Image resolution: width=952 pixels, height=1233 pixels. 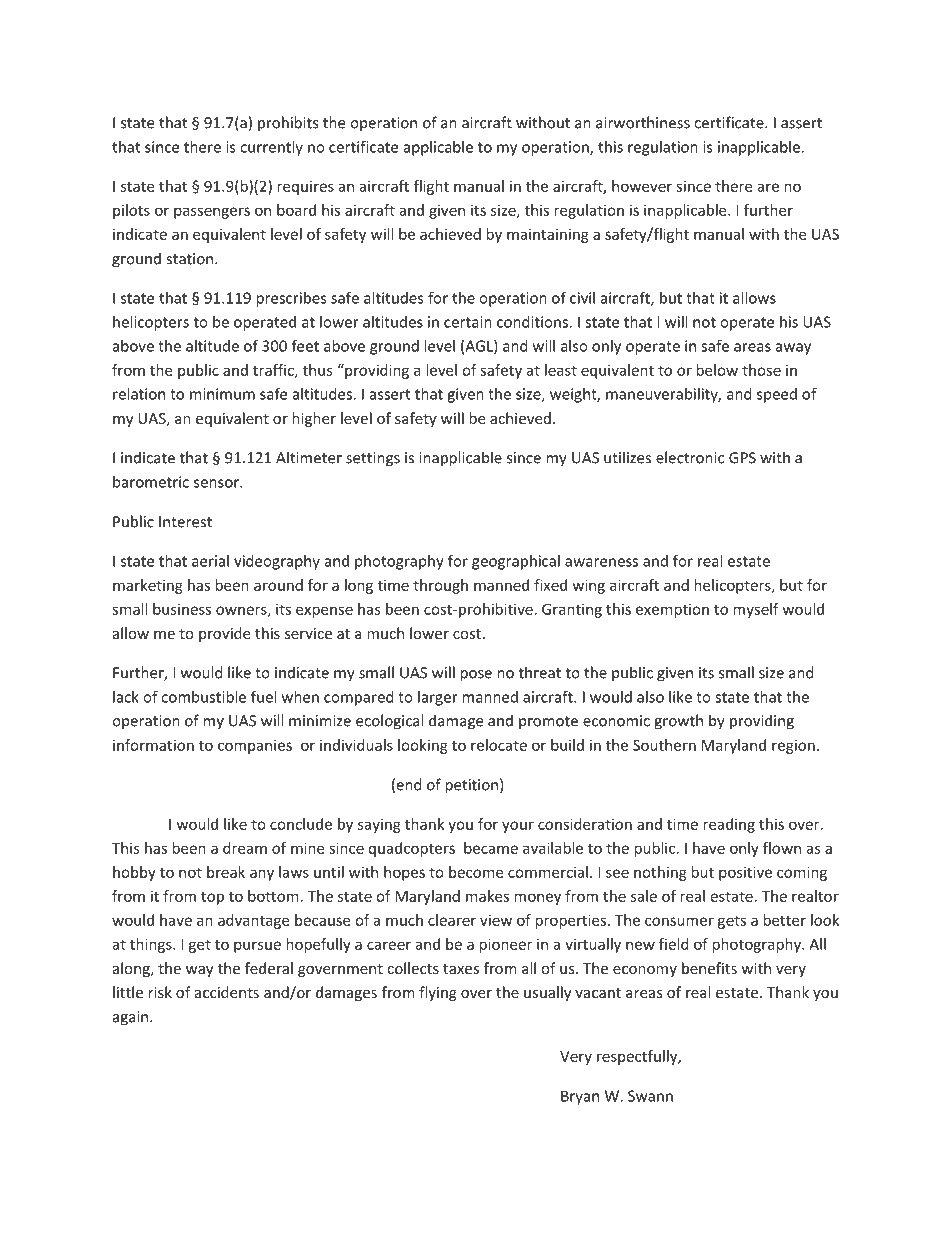 What do you see at coordinates (468, 322) in the screenshot?
I see `certain` at bounding box center [468, 322].
